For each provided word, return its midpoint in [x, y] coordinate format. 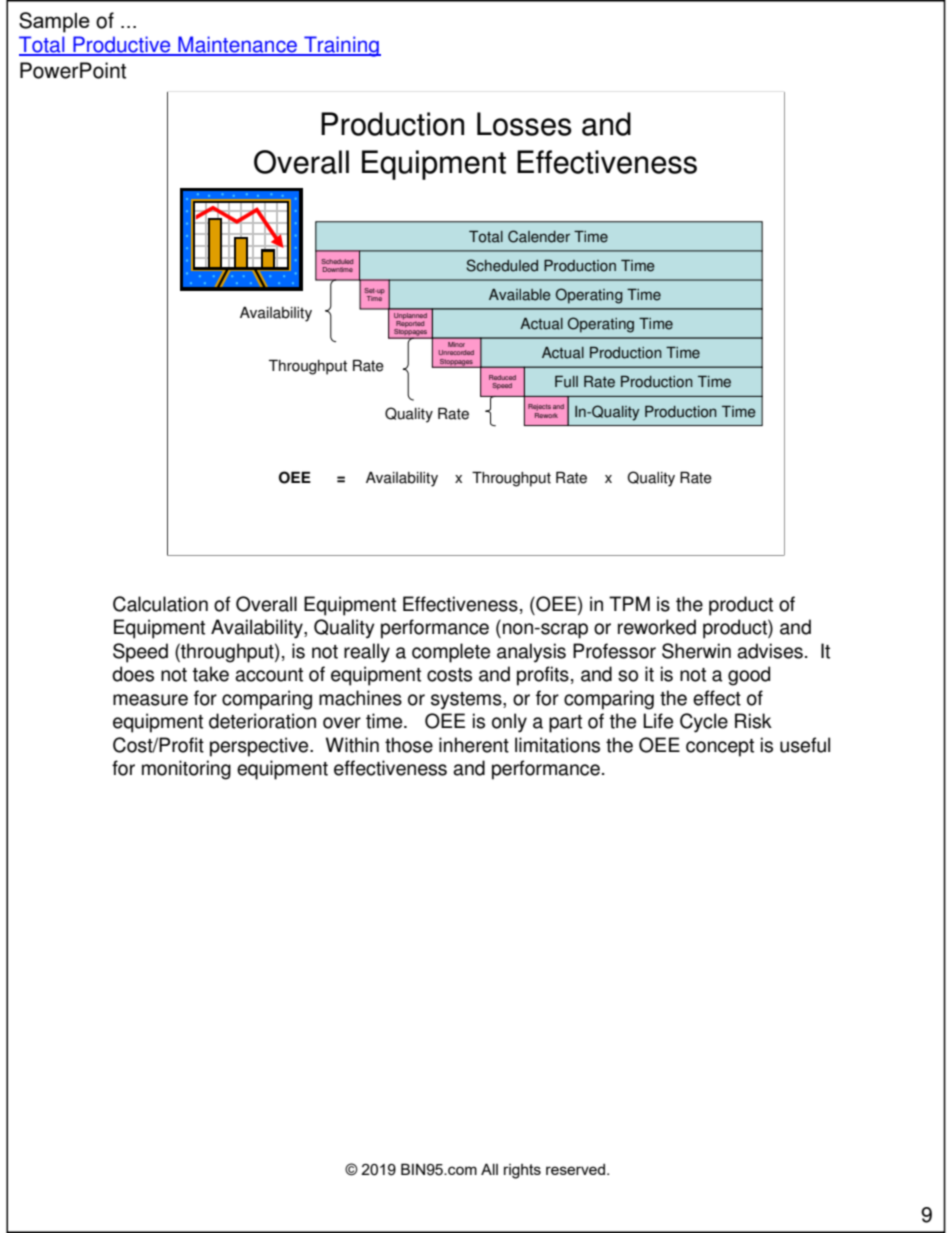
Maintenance [238, 45]
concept [720, 748]
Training [341, 46]
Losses [524, 124]
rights [522, 1171]
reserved [575, 1169]
